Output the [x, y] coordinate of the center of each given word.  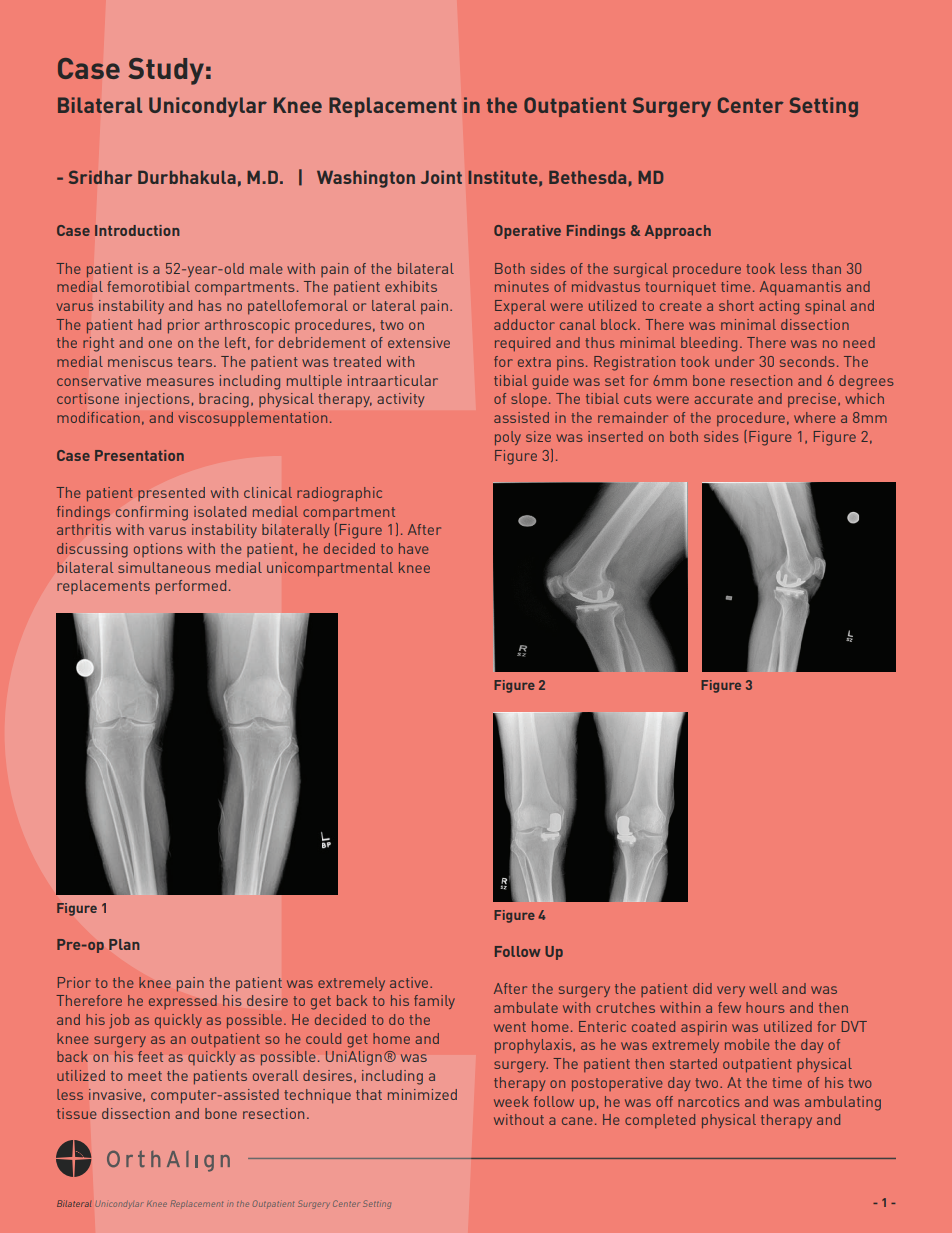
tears [195, 362]
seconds [807, 361]
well [763, 988]
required [522, 344]
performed [191, 587]
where [815, 417]
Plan [124, 944]
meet [145, 1076]
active [410, 982]
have [414, 548]
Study [166, 71]
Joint [441, 177]
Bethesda [587, 177]
